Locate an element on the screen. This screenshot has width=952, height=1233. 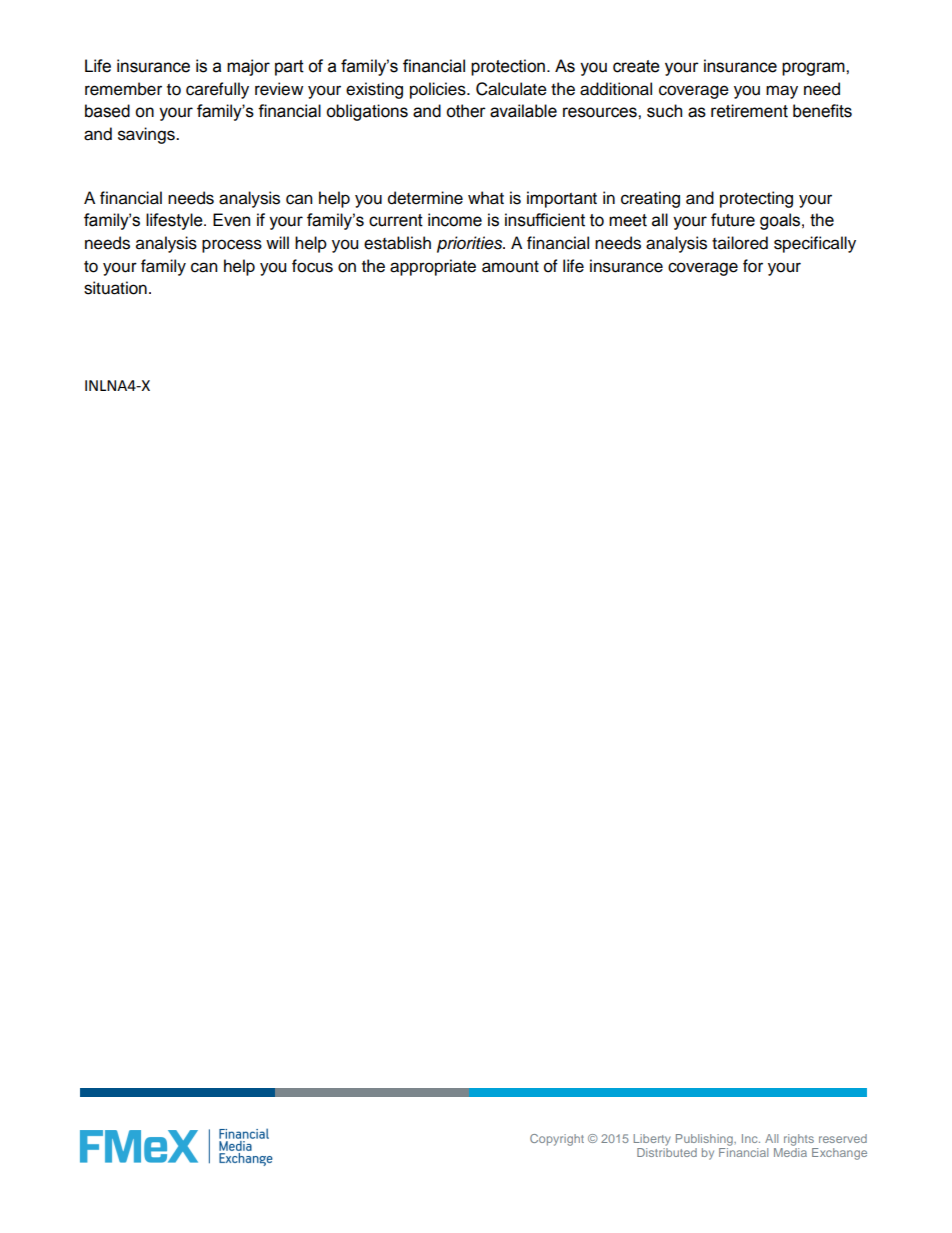
situation is located at coordinates (115, 288).
